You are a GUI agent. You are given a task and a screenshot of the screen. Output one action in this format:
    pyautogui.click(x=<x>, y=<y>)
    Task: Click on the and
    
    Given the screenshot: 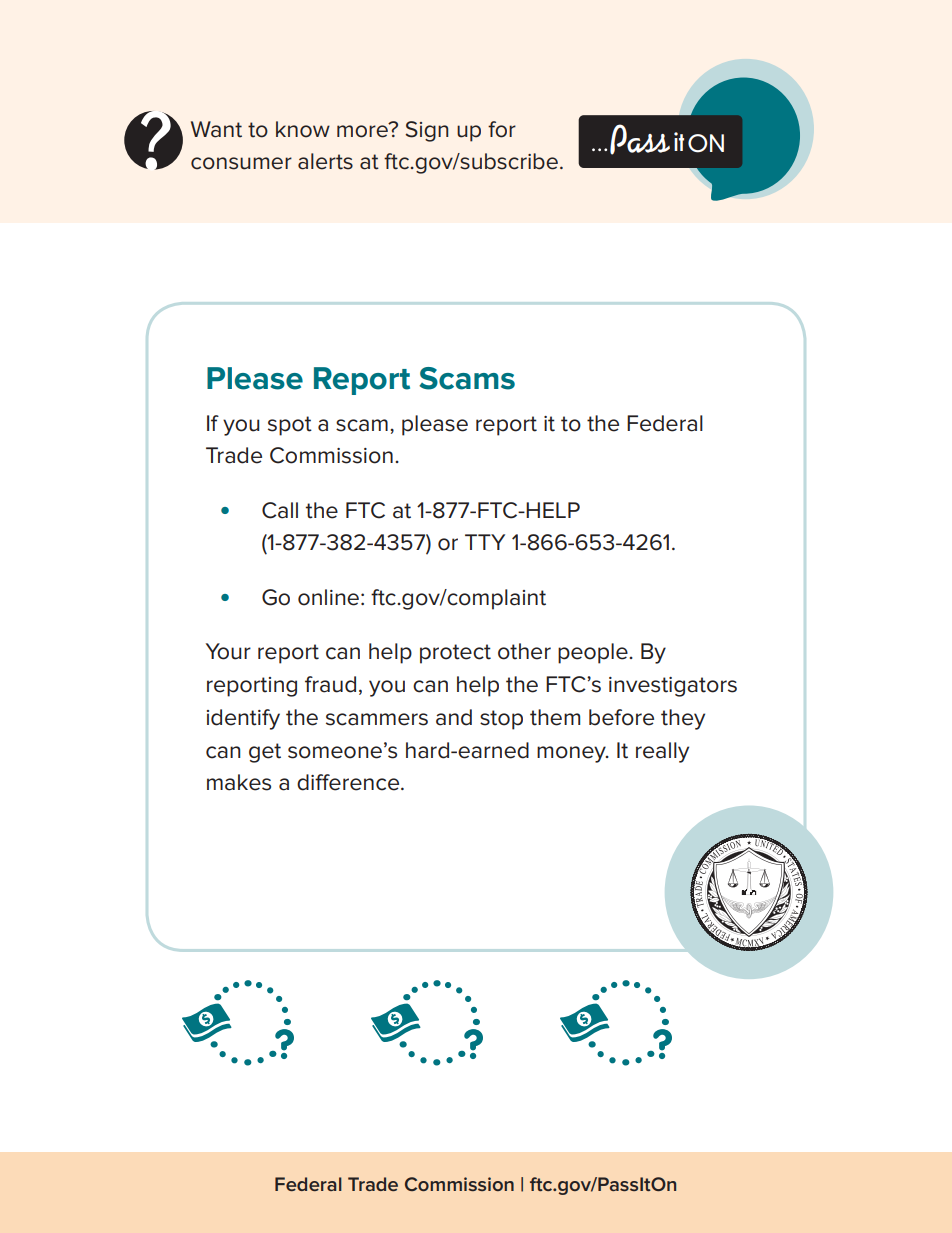 What is the action you would take?
    pyautogui.click(x=454, y=717)
